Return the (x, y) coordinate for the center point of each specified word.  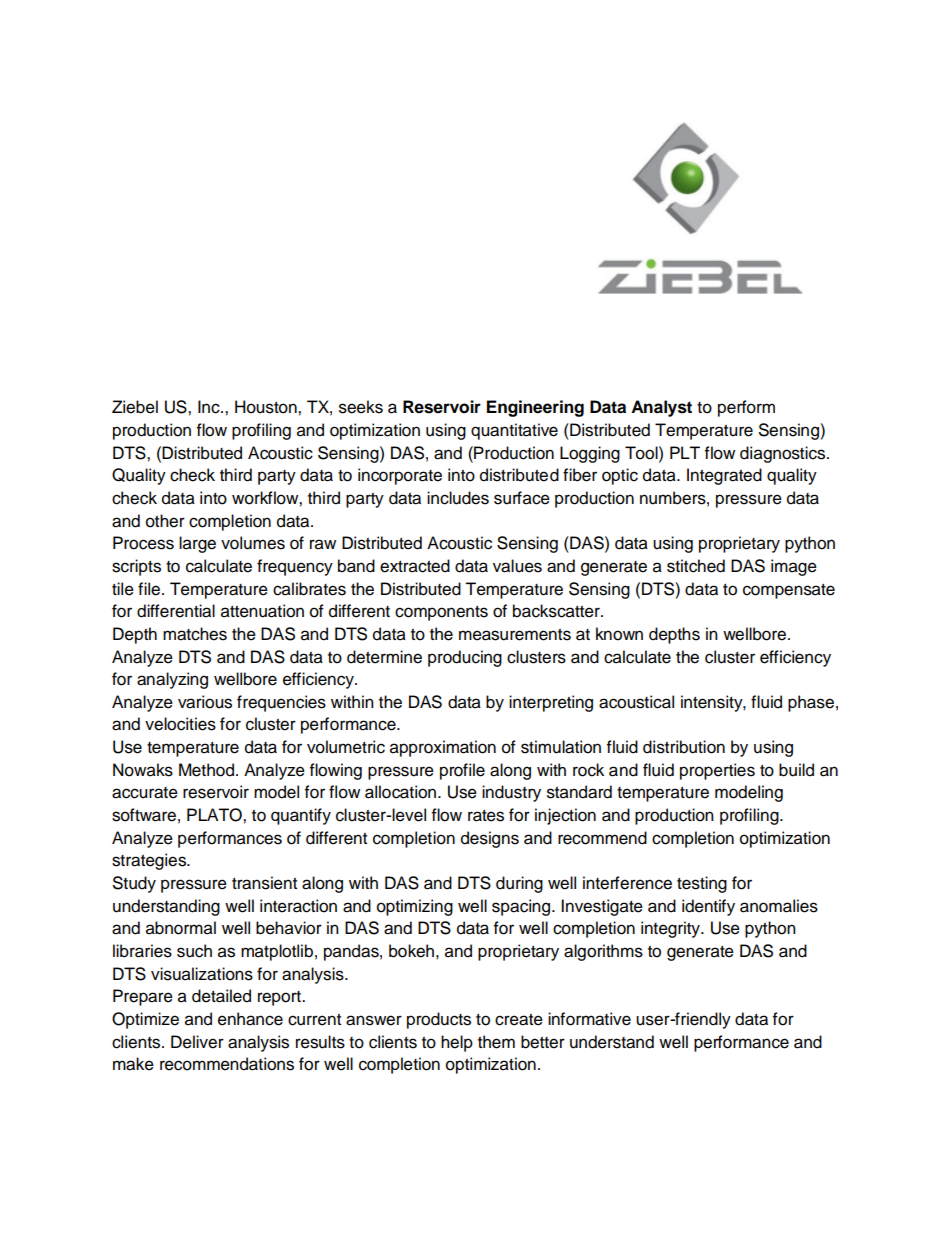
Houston (267, 407)
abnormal (181, 928)
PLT (685, 452)
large (197, 544)
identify (708, 907)
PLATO (215, 815)
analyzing (172, 680)
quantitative (514, 431)
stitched (696, 566)
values (517, 566)
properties (717, 771)
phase (811, 703)
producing (465, 658)
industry (511, 793)
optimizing (415, 907)
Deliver (197, 1042)
